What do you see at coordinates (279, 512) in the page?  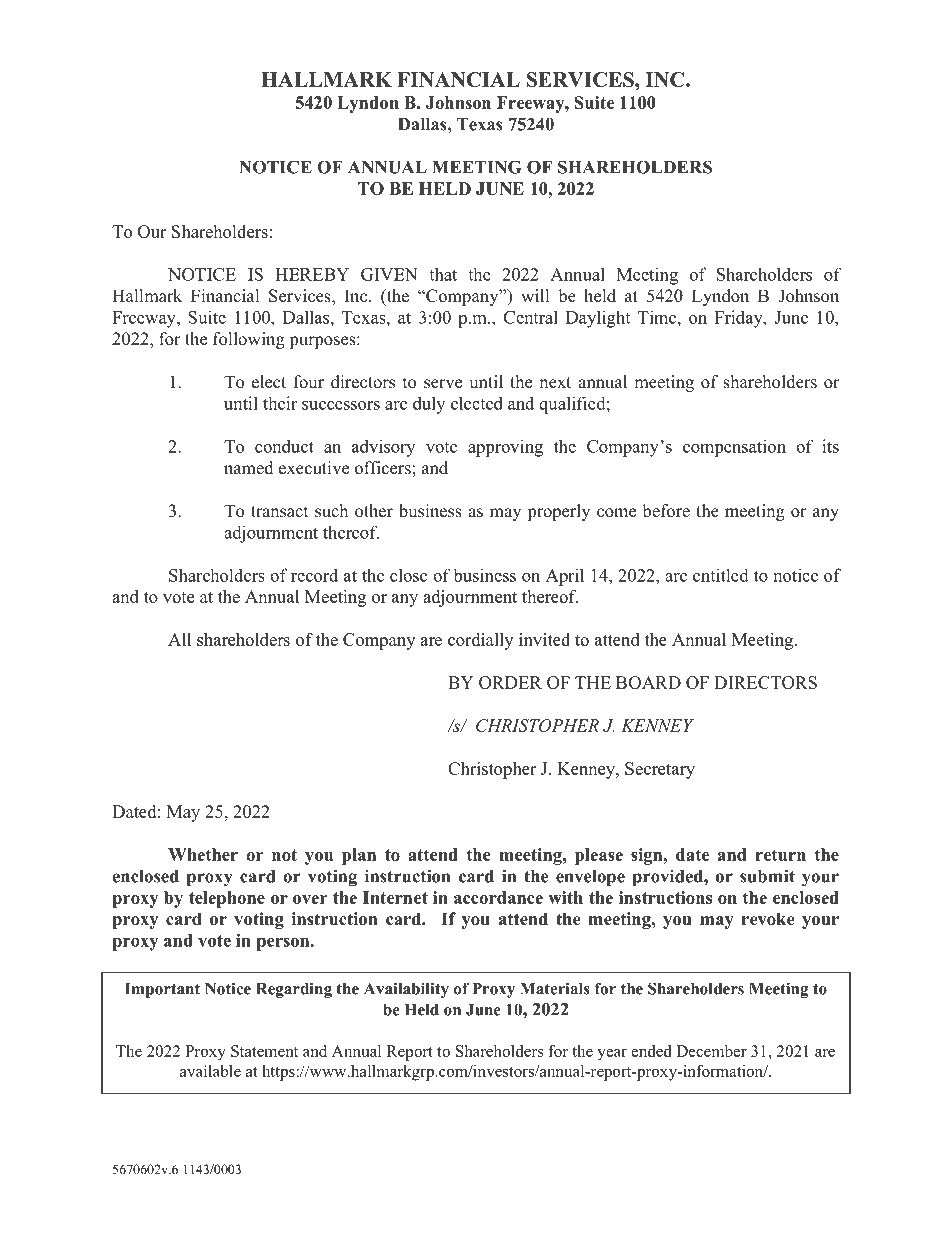 I see `transact` at bounding box center [279, 512].
